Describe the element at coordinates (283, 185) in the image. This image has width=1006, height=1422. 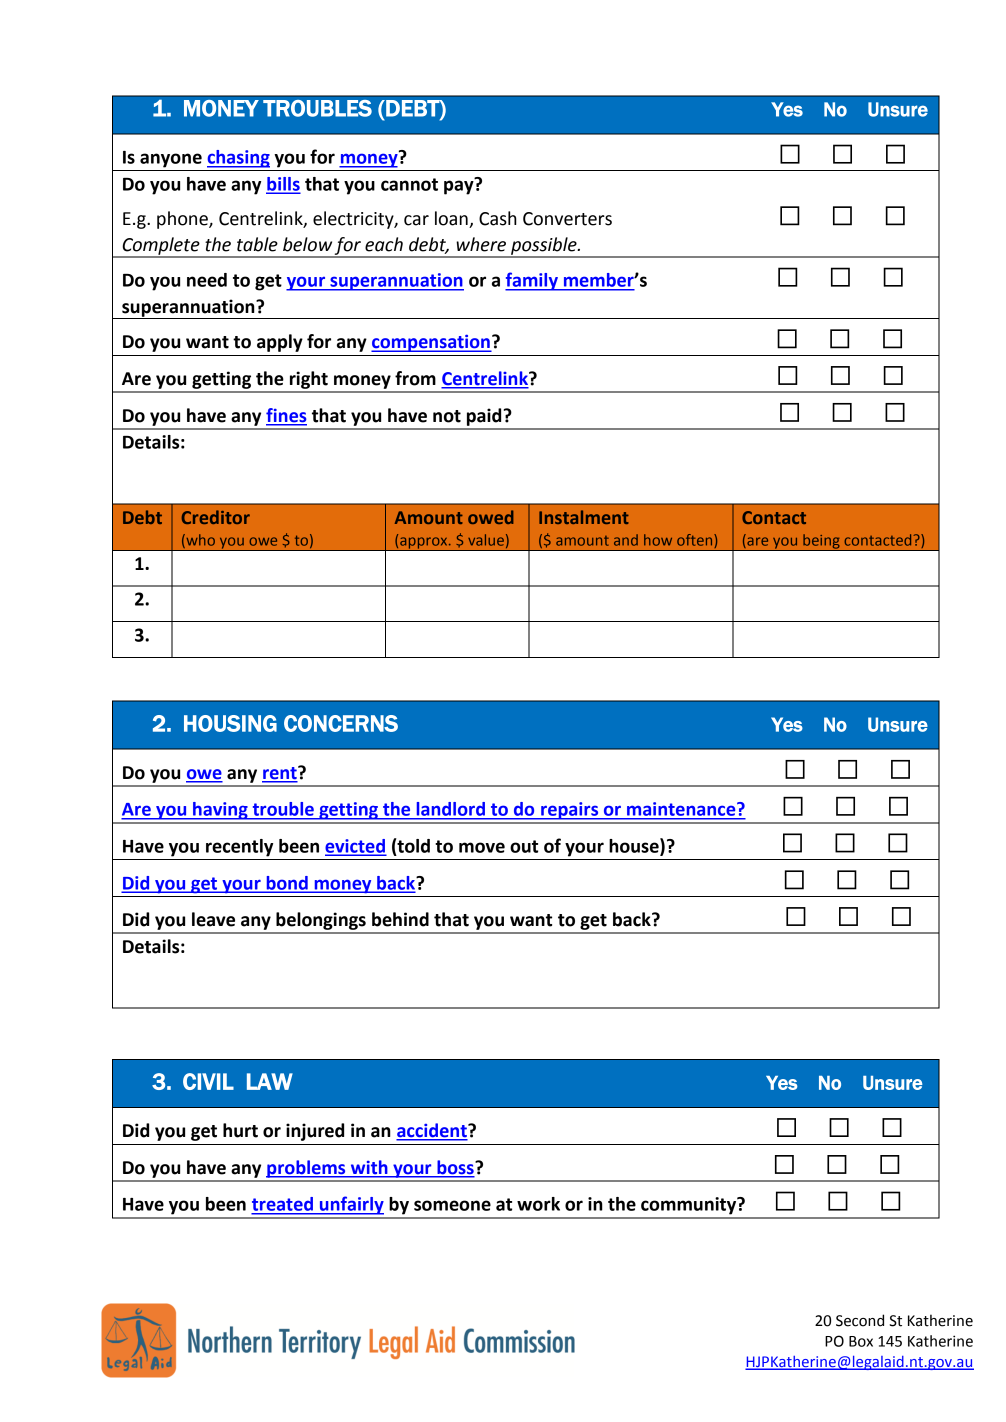
I see `bills` at that location.
